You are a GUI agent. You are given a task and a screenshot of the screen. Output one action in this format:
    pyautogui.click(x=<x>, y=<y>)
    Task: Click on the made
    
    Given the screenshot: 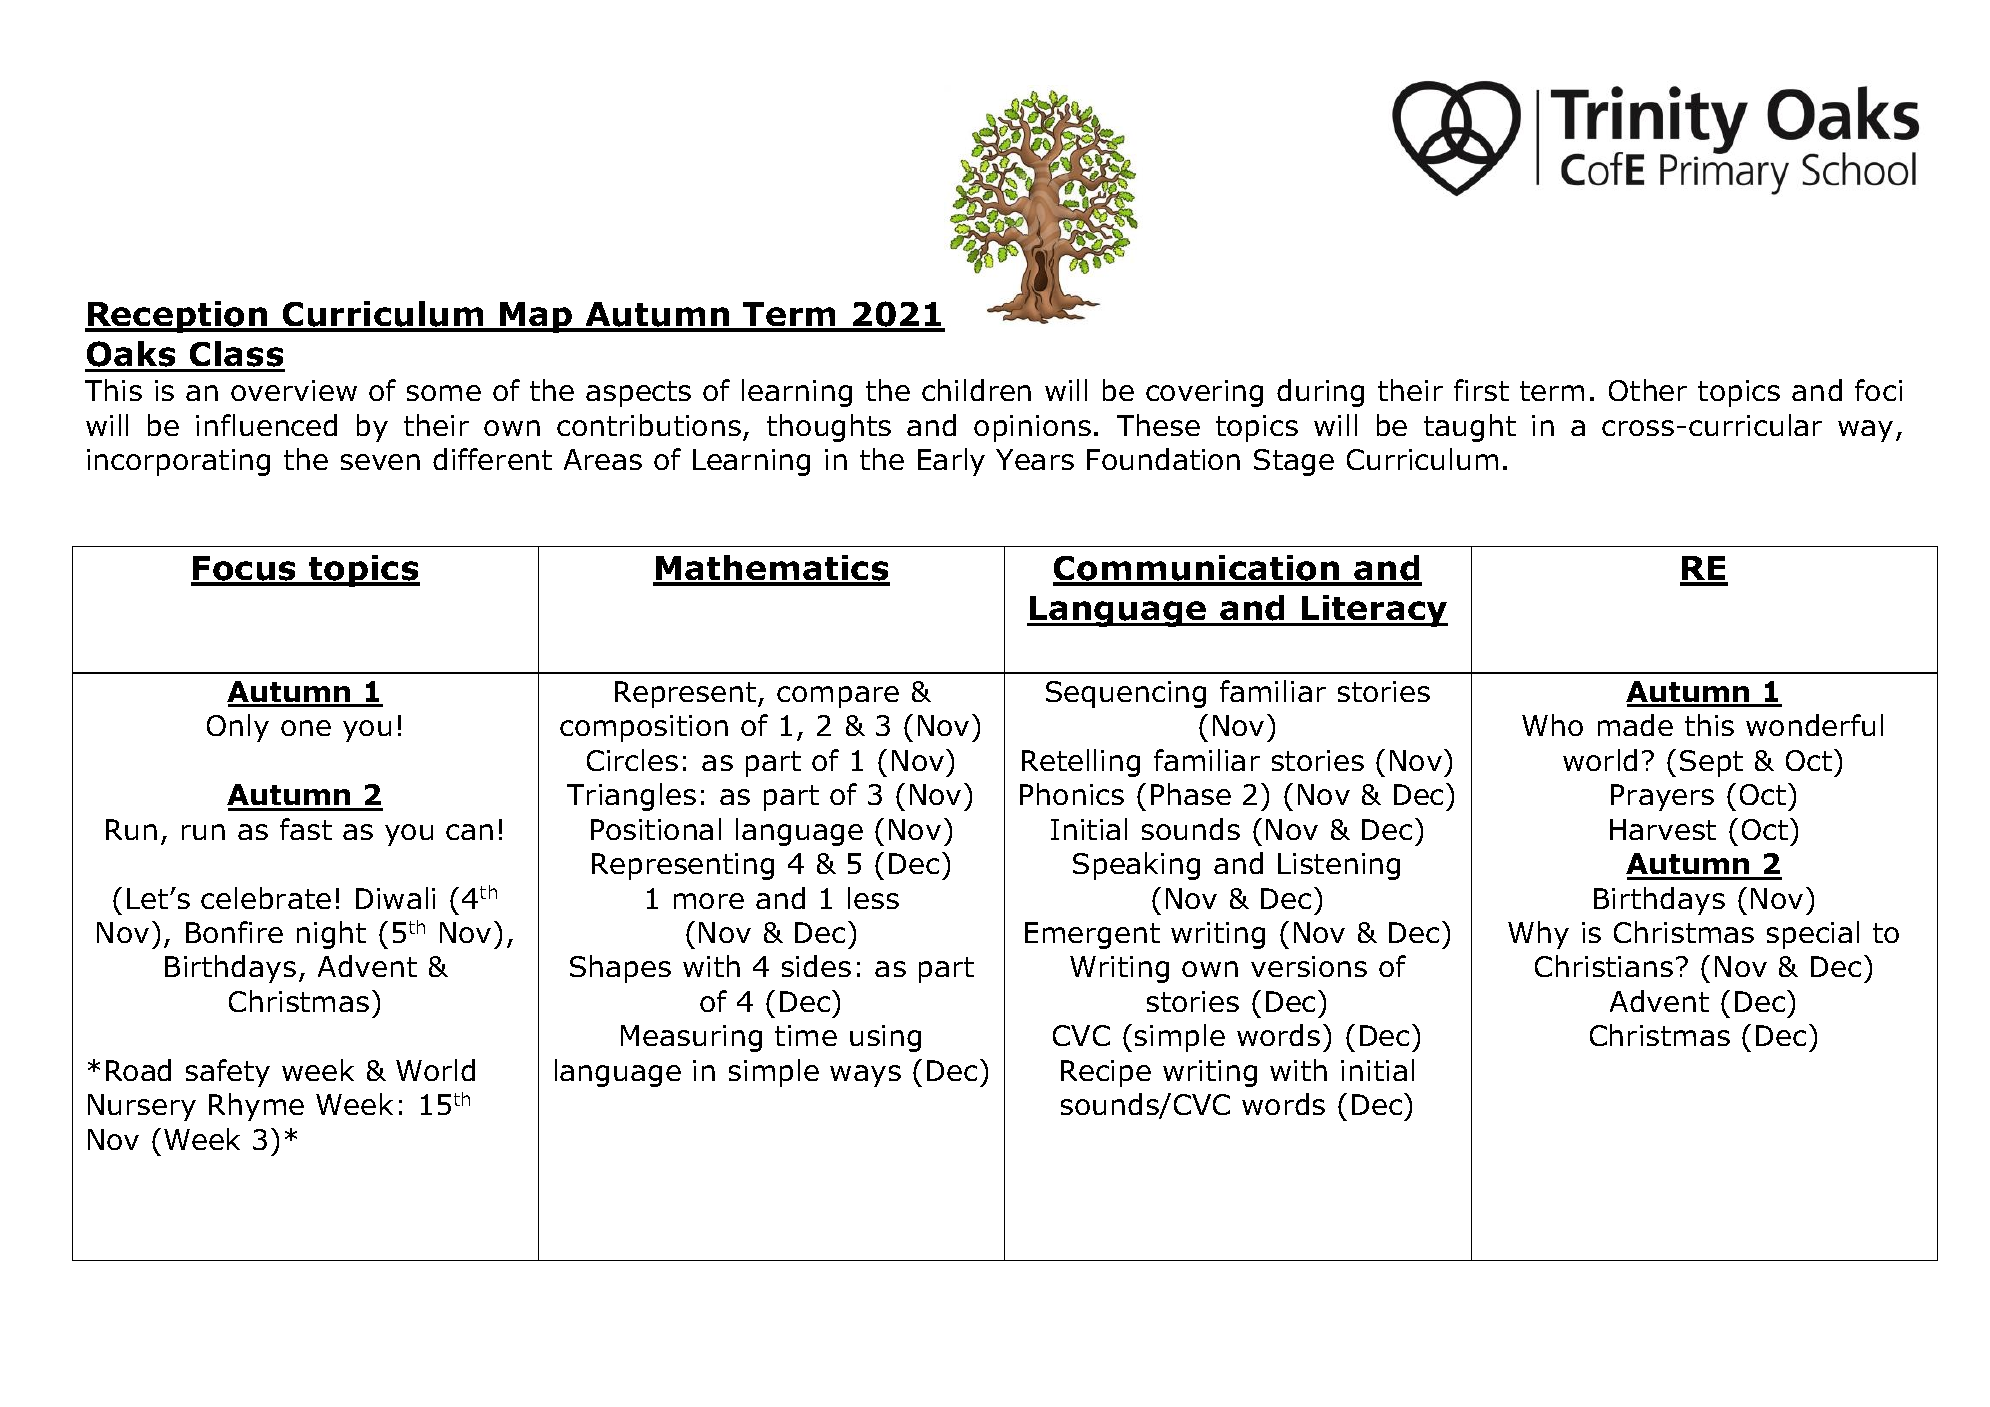 What is the action you would take?
    pyautogui.click(x=1635, y=725)
